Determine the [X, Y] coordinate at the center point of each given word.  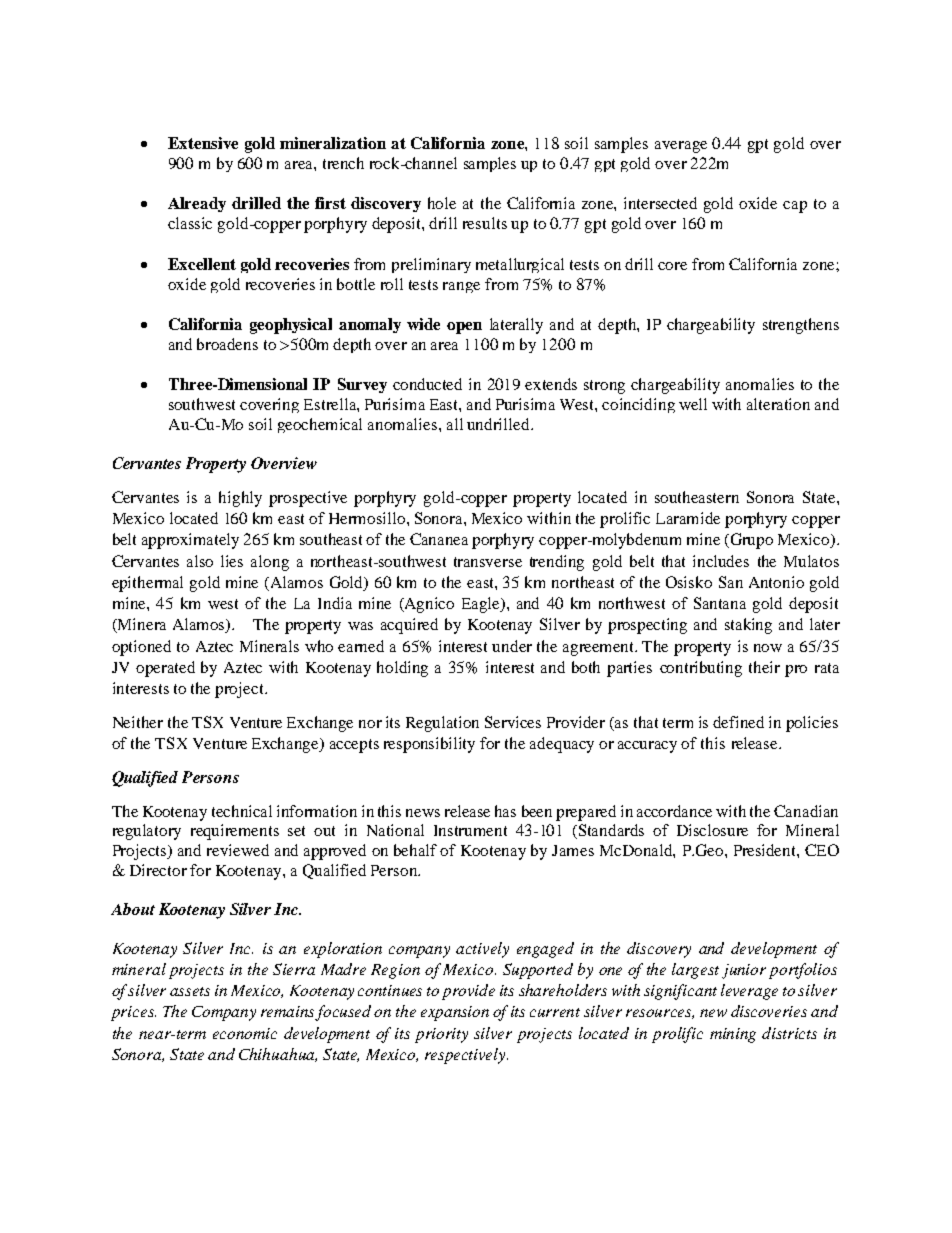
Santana [720, 603]
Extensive [203, 143]
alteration [778, 404]
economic [245, 1033]
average [681, 147]
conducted [427, 384]
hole [442, 203]
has [505, 811]
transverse [488, 562]
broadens [227, 344]
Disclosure [712, 830]
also [200, 561]
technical [242, 811]
